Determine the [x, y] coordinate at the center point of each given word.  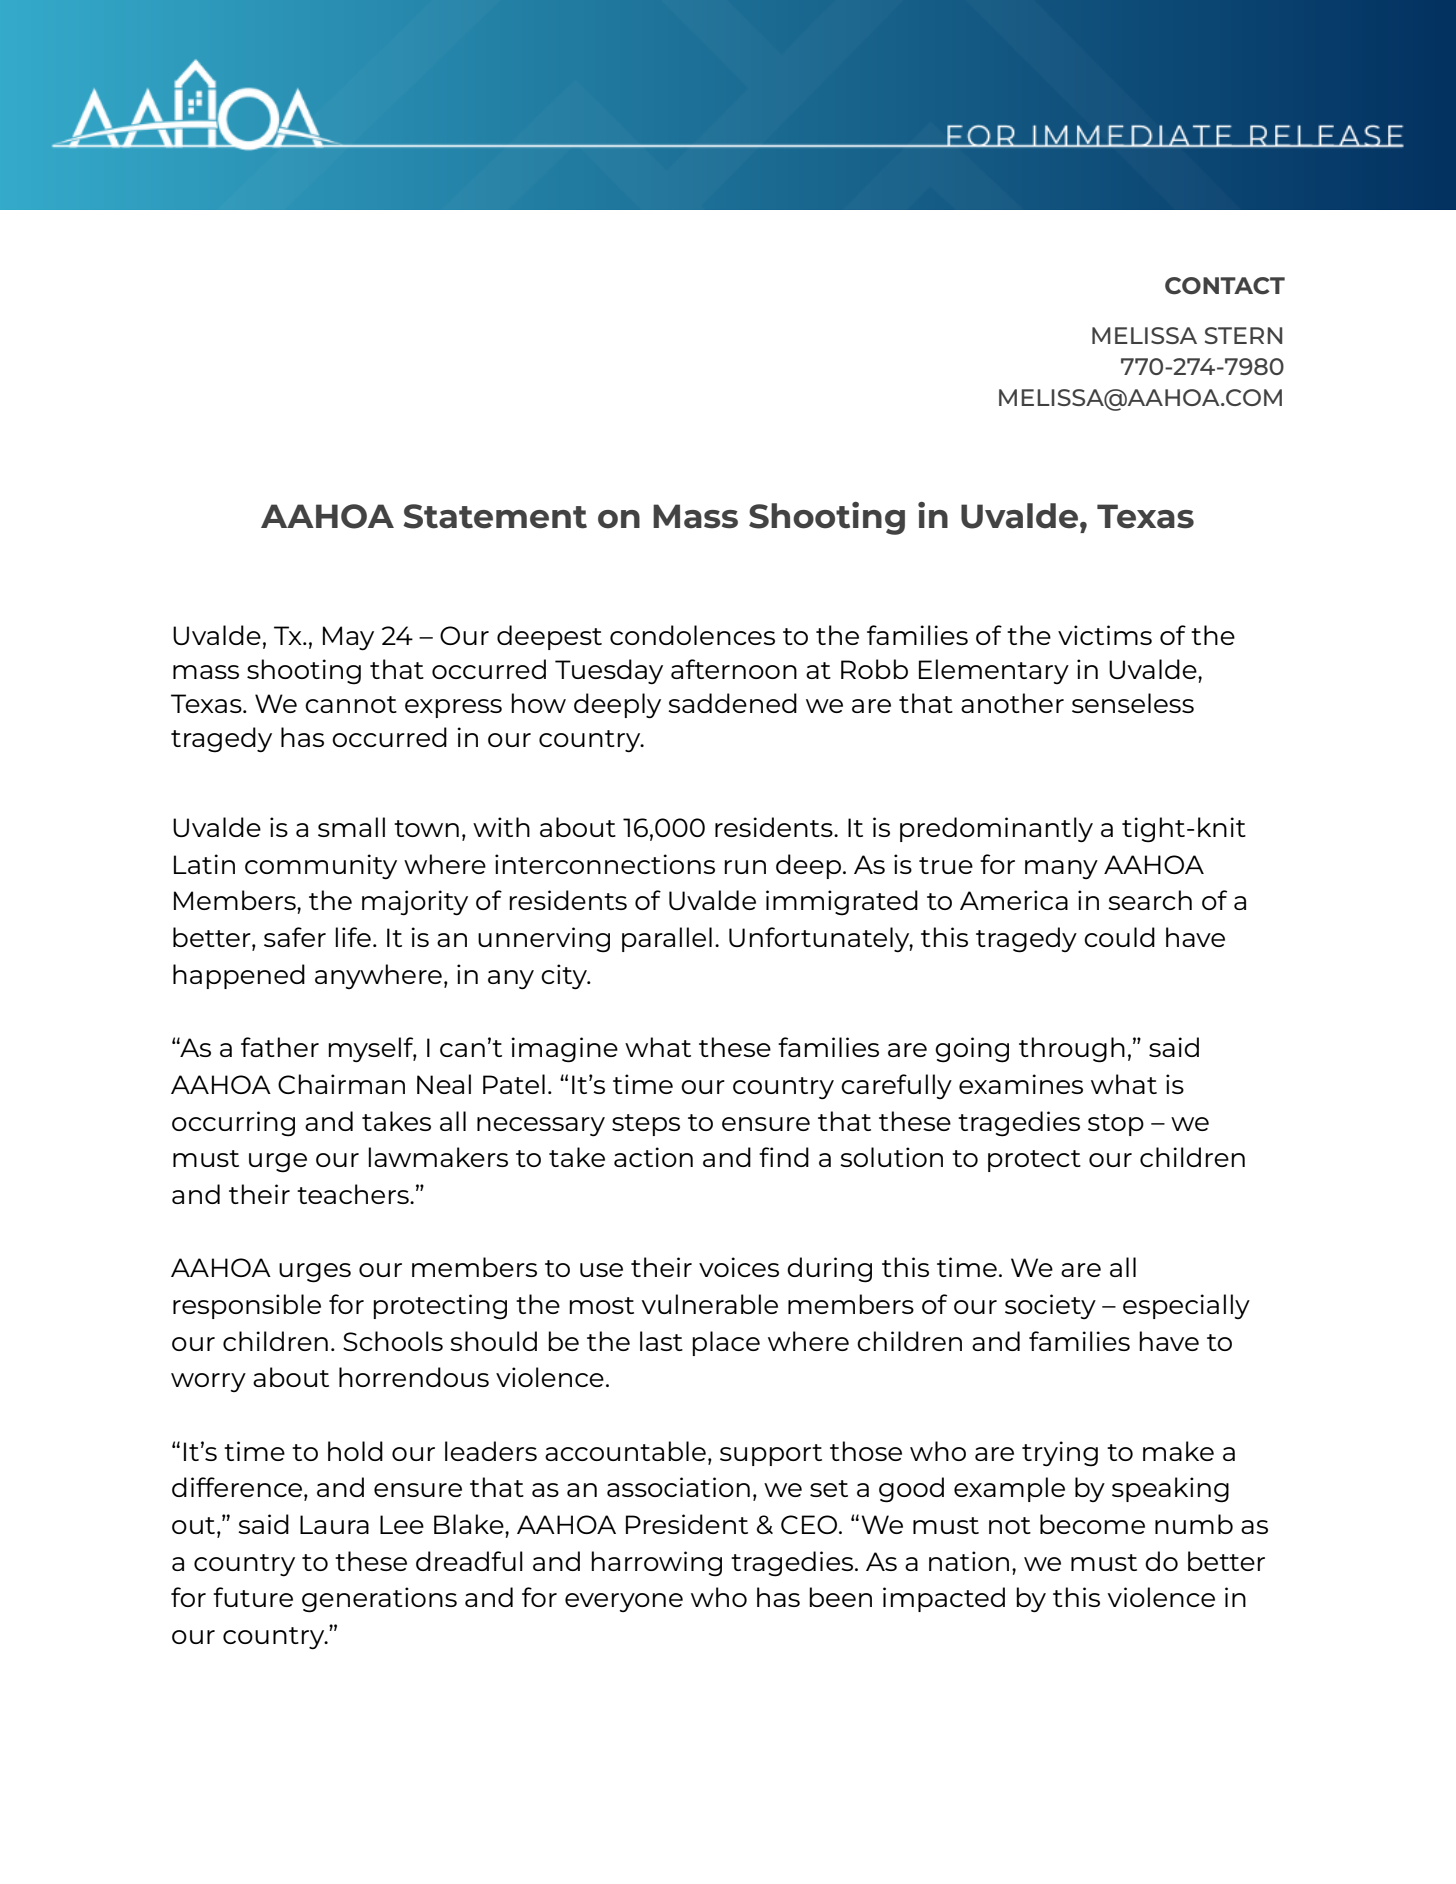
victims [1105, 635]
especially [1186, 1306]
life [353, 937]
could [1119, 937]
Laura [334, 1524]
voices [739, 1267]
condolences [692, 635]
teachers [354, 1194]
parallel [667, 939]
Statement [495, 516]
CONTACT [1225, 286]
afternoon [734, 669]
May [348, 638]
